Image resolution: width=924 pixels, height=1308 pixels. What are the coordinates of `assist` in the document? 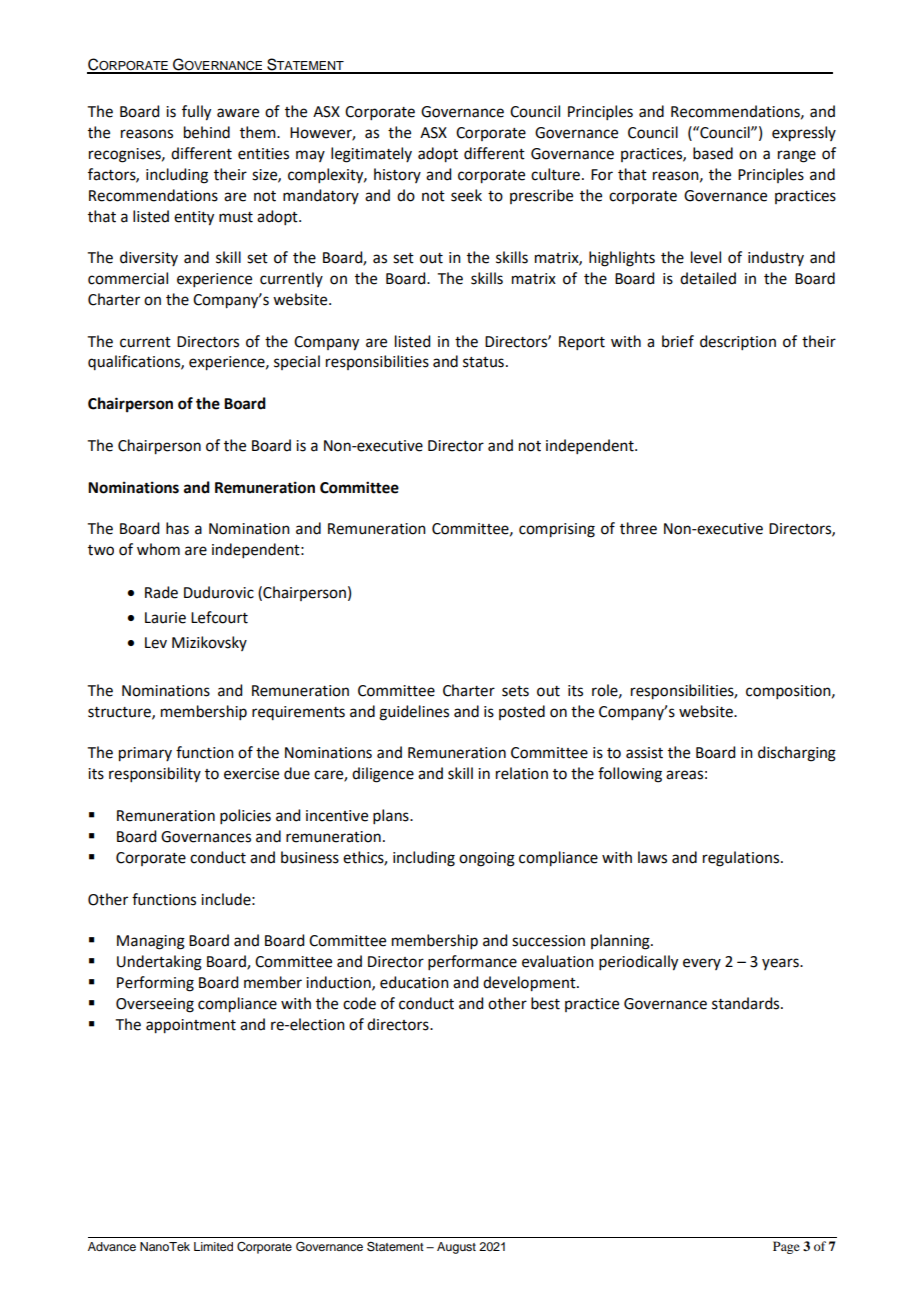 It's located at (644, 753).
